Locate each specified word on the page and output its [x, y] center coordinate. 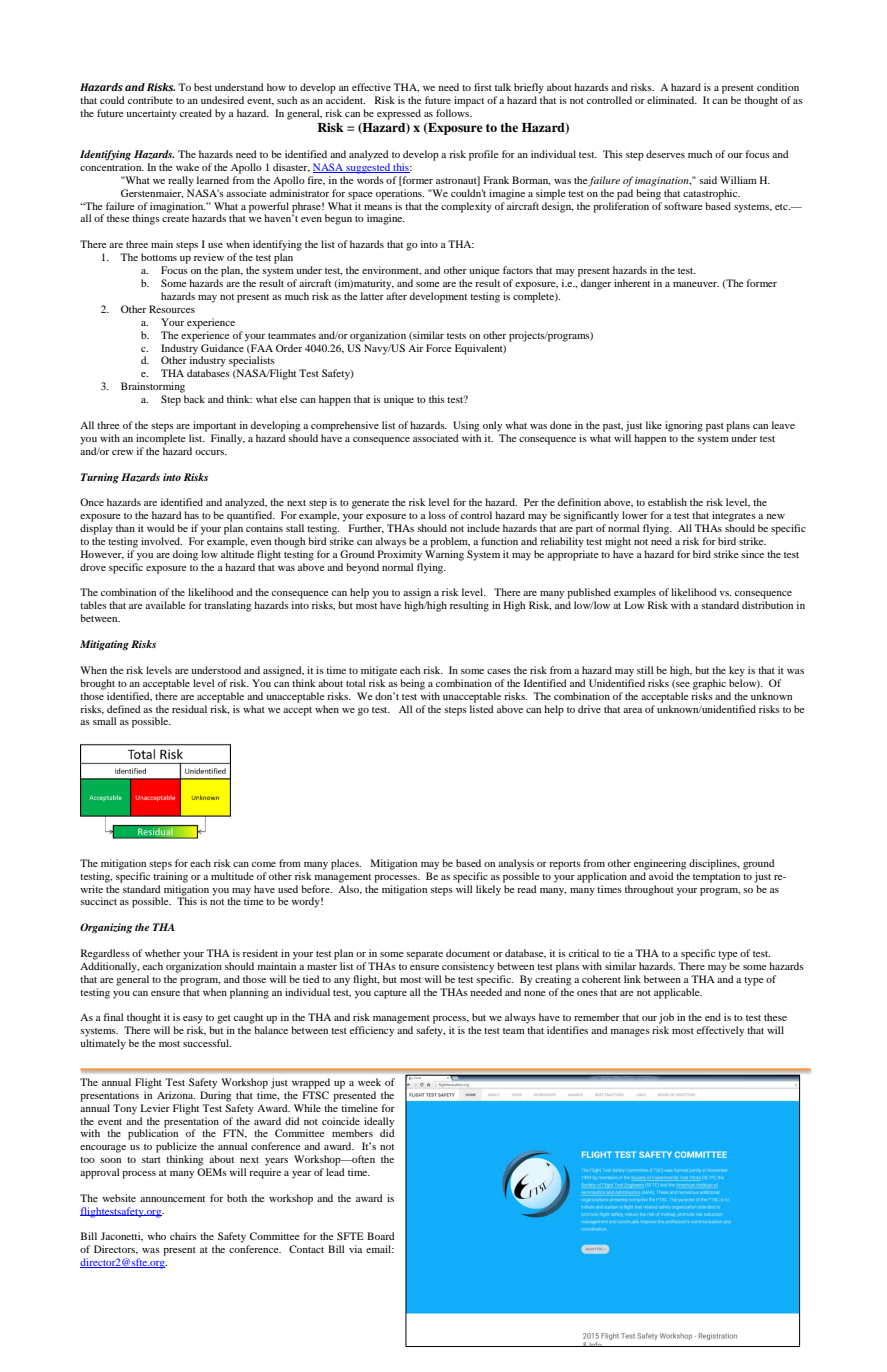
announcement [172, 1199]
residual [189, 709]
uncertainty [151, 114]
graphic [709, 684]
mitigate [379, 671]
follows [454, 113]
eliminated [672, 100]
